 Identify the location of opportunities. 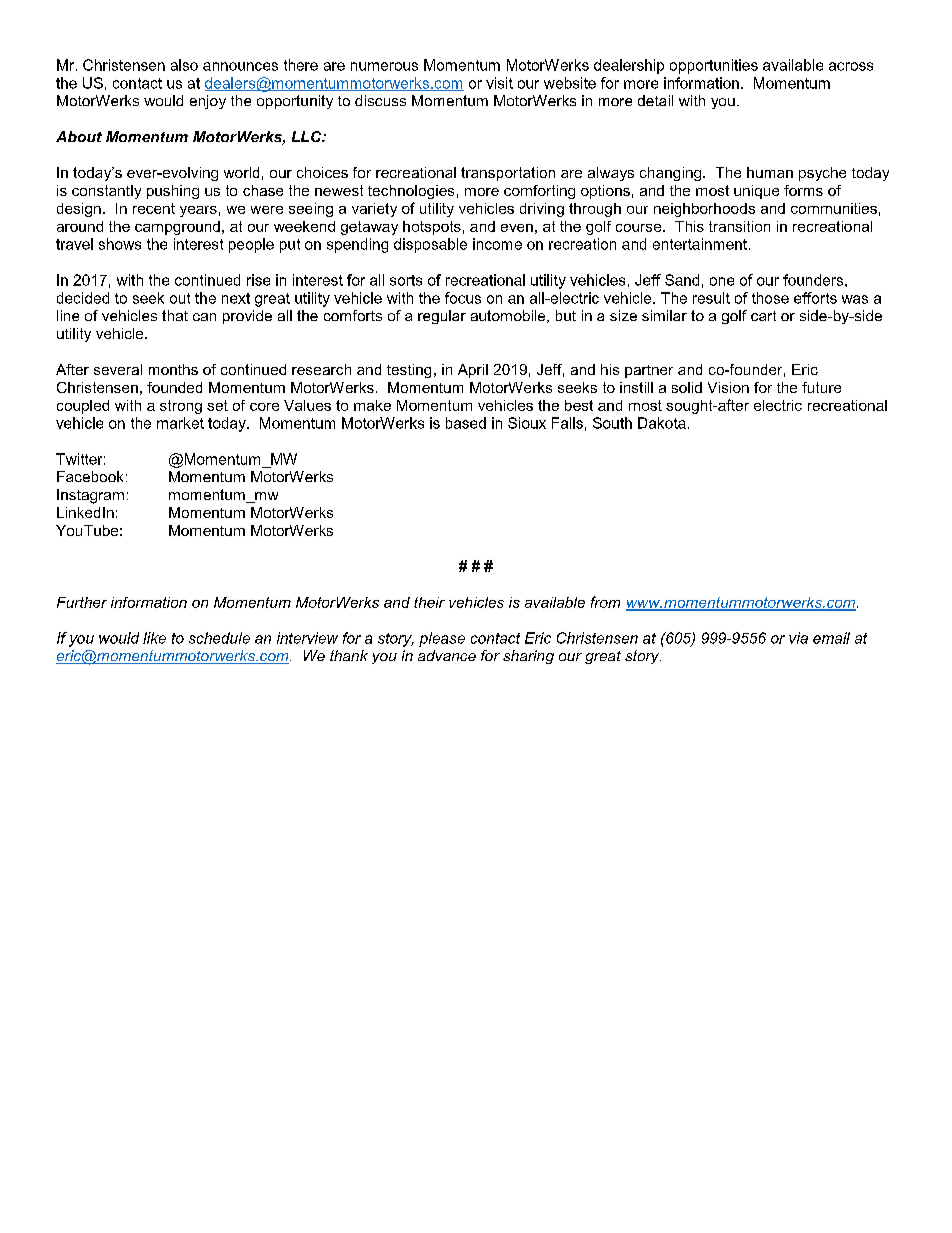
(714, 66).
